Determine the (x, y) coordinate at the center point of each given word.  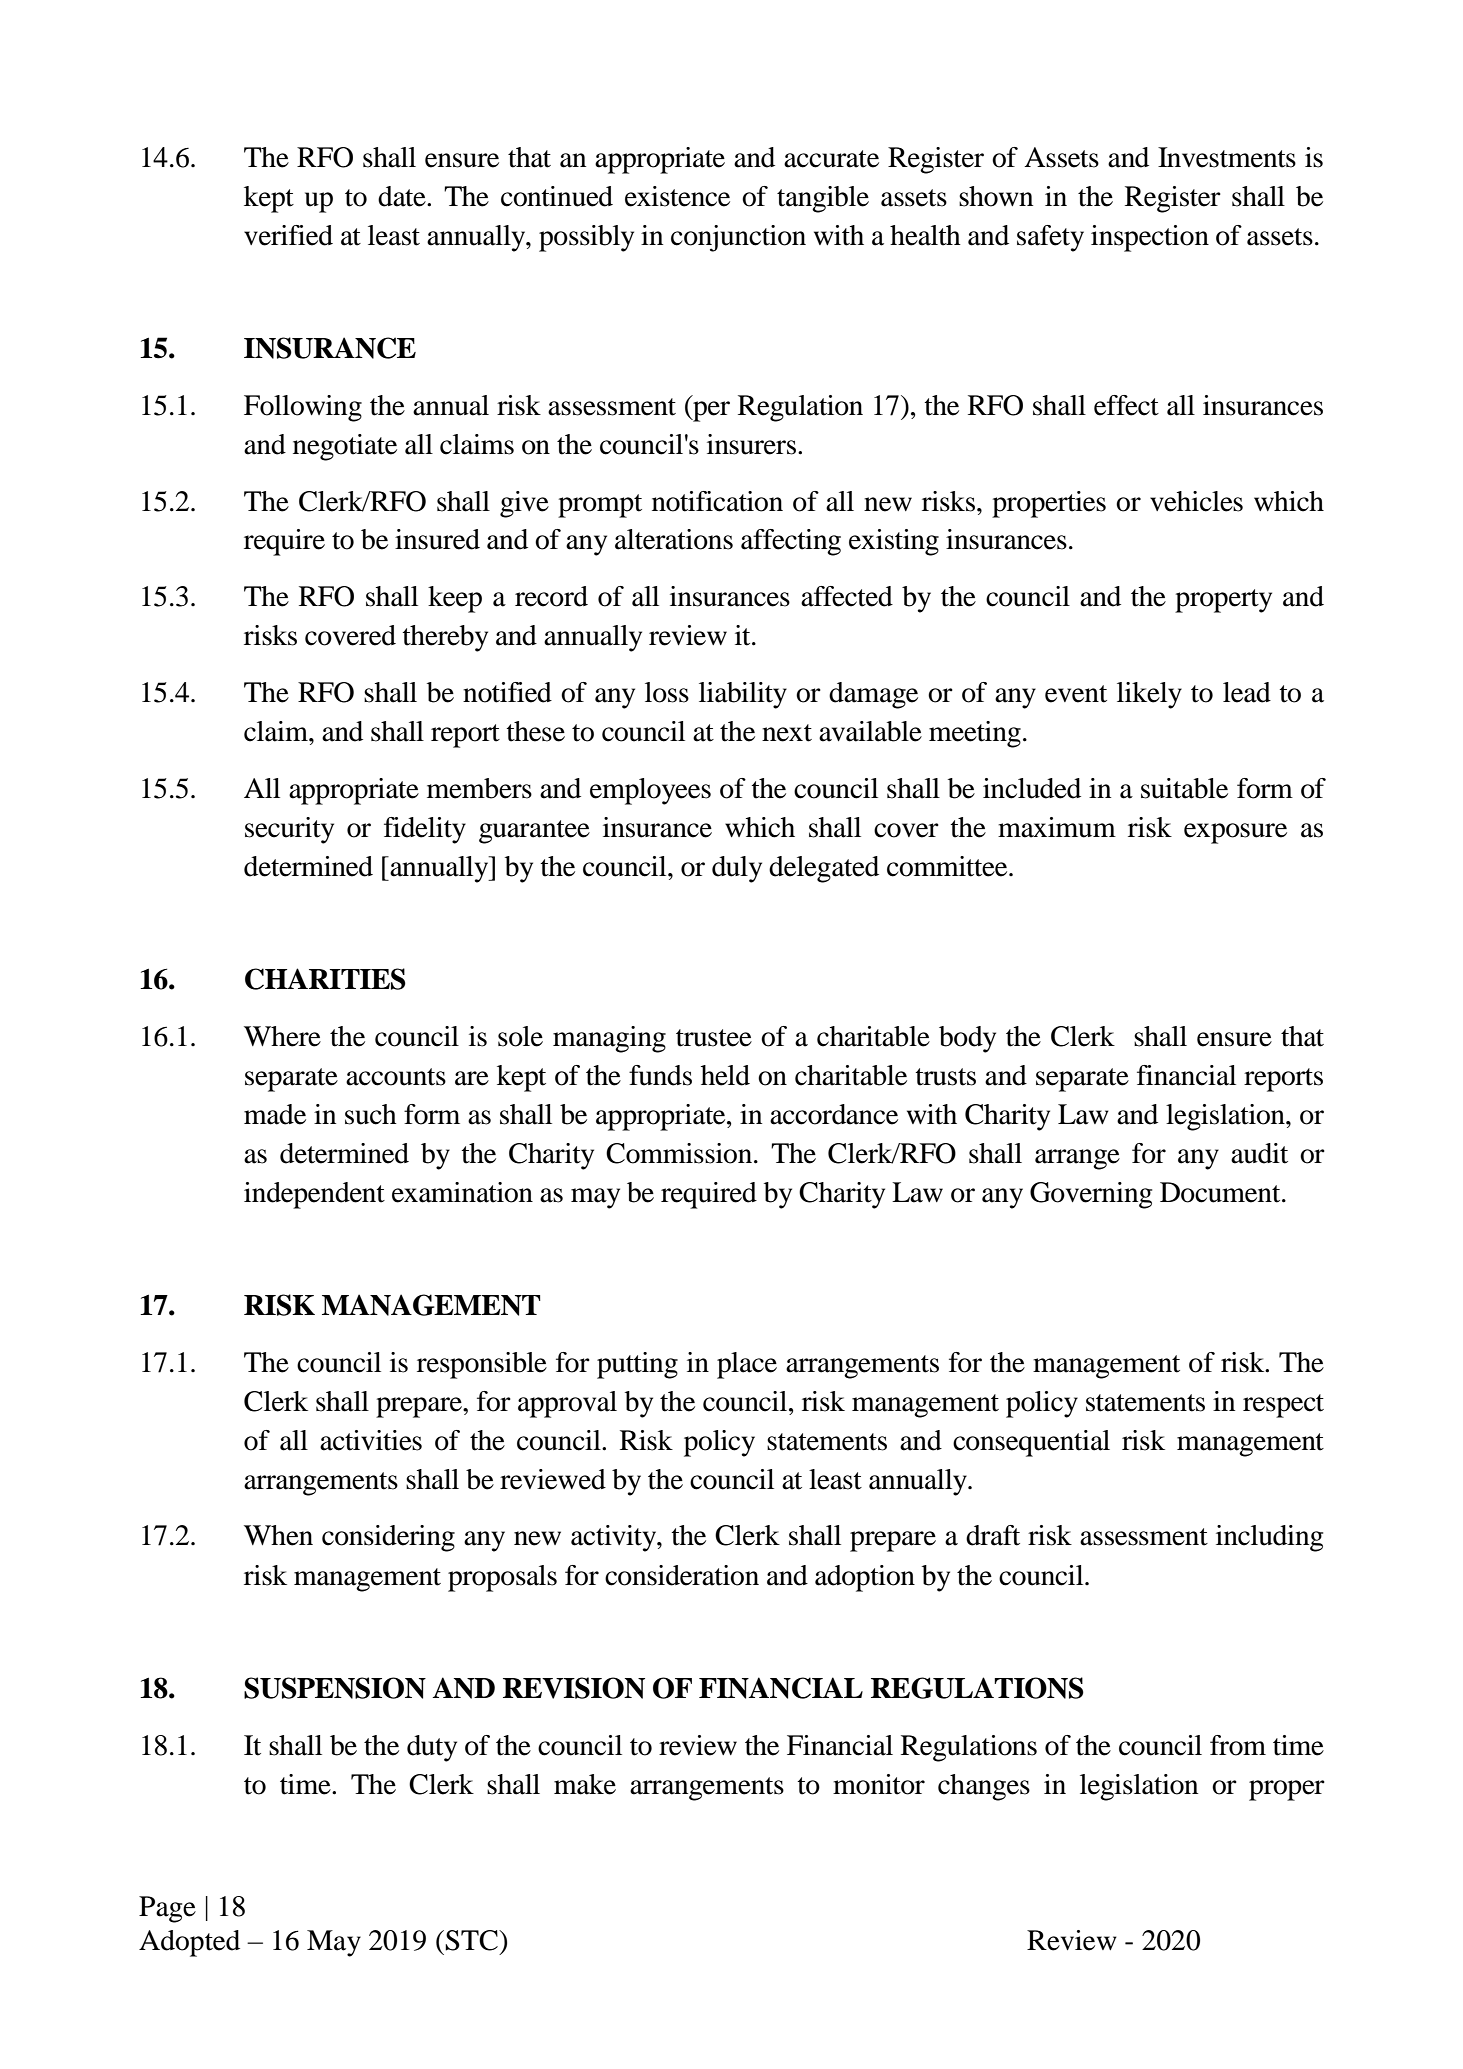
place (747, 1365)
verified (288, 235)
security (289, 830)
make (585, 1784)
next (787, 733)
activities (371, 1440)
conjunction (738, 238)
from (1238, 1745)
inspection (1150, 238)
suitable (1184, 788)
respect (1283, 1406)
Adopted (189, 1943)
